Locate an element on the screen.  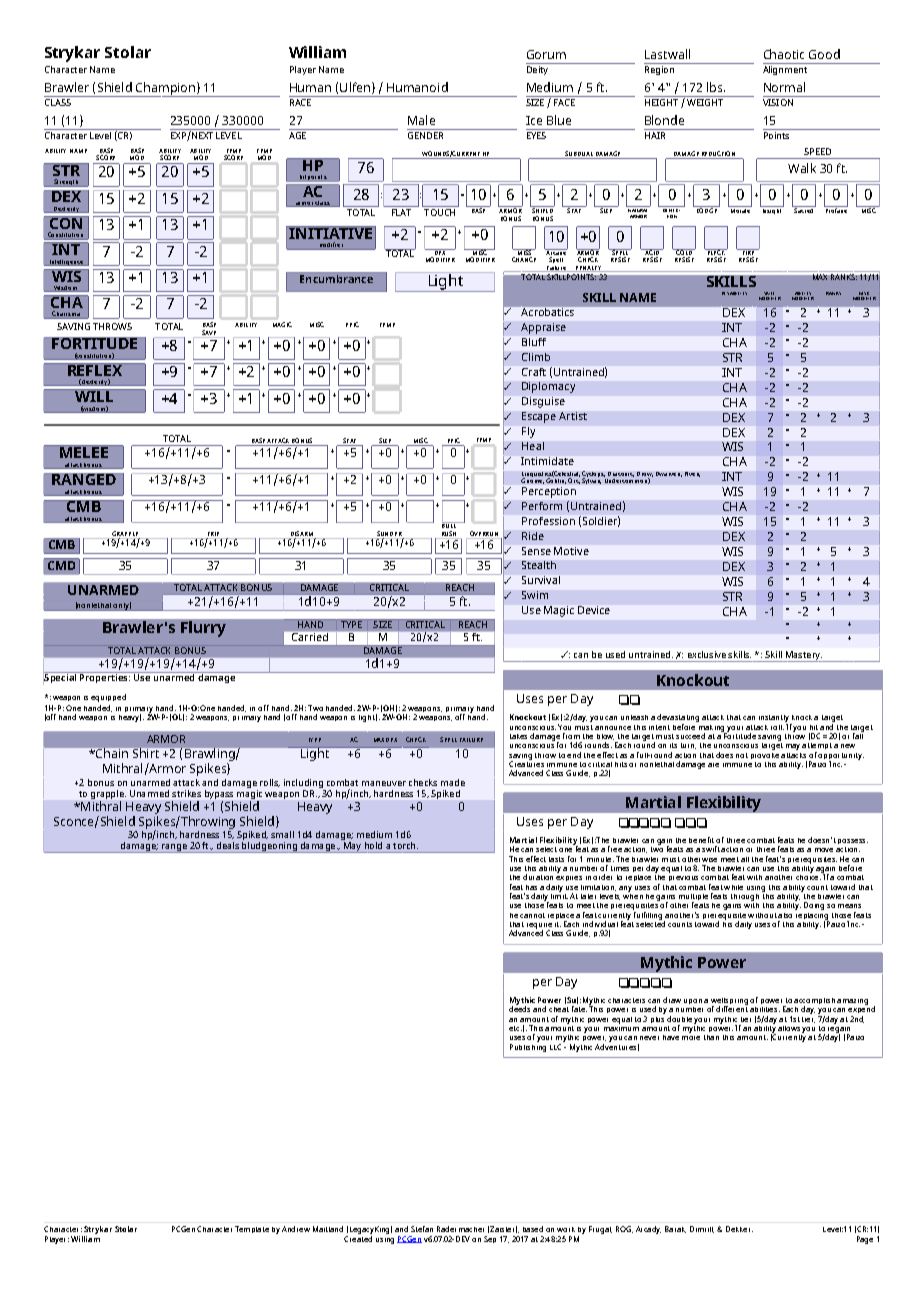
CMD is located at coordinates (61, 564).
